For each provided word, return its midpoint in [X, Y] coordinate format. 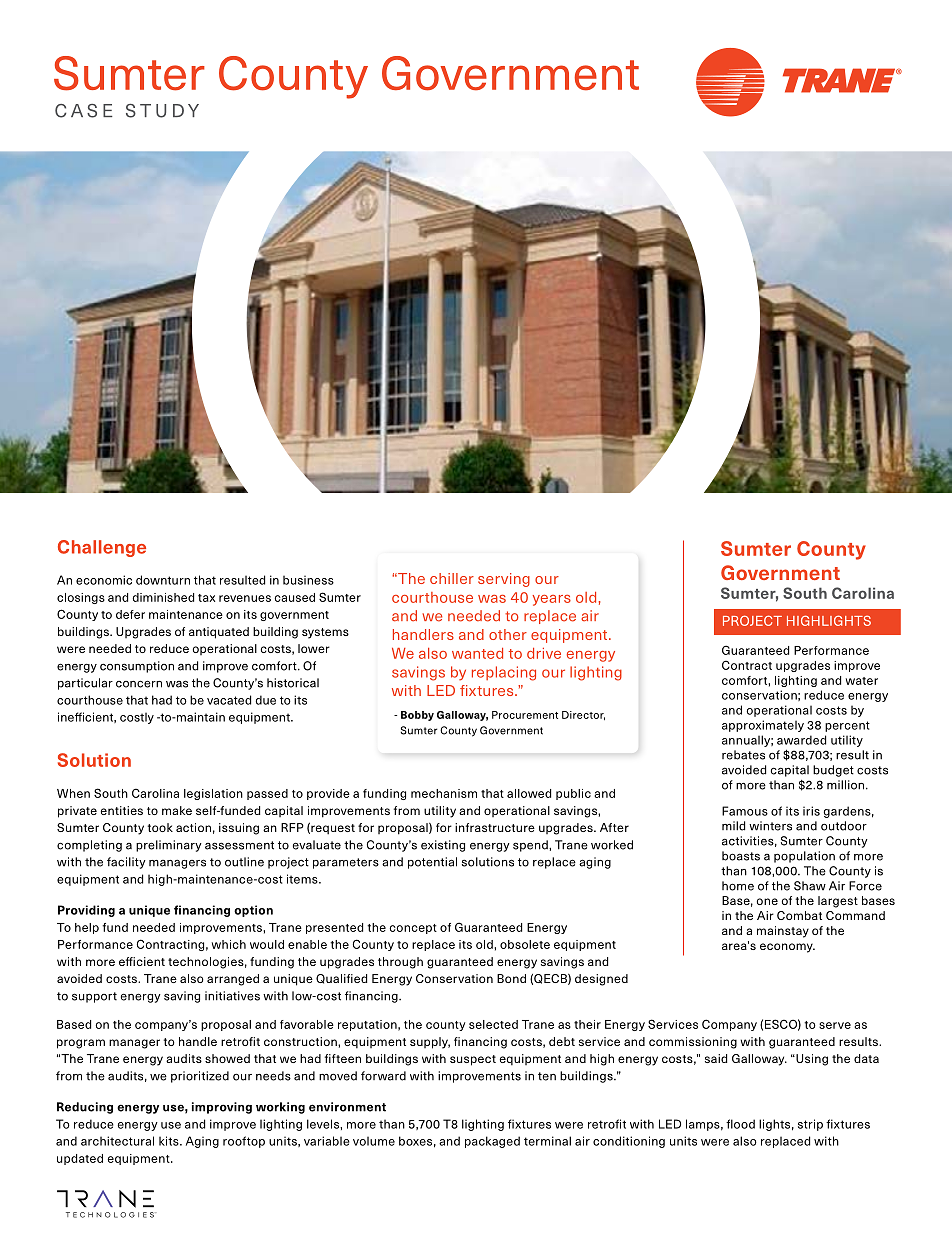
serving [504, 580]
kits [170, 1141]
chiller [452, 578]
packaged [492, 1142]
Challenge [102, 548]
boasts [741, 856]
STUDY [162, 111]
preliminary [169, 846]
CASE [84, 111]
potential [432, 863]
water [862, 681]
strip [810, 1125]
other [508, 634]
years [551, 600]
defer [130, 614]
